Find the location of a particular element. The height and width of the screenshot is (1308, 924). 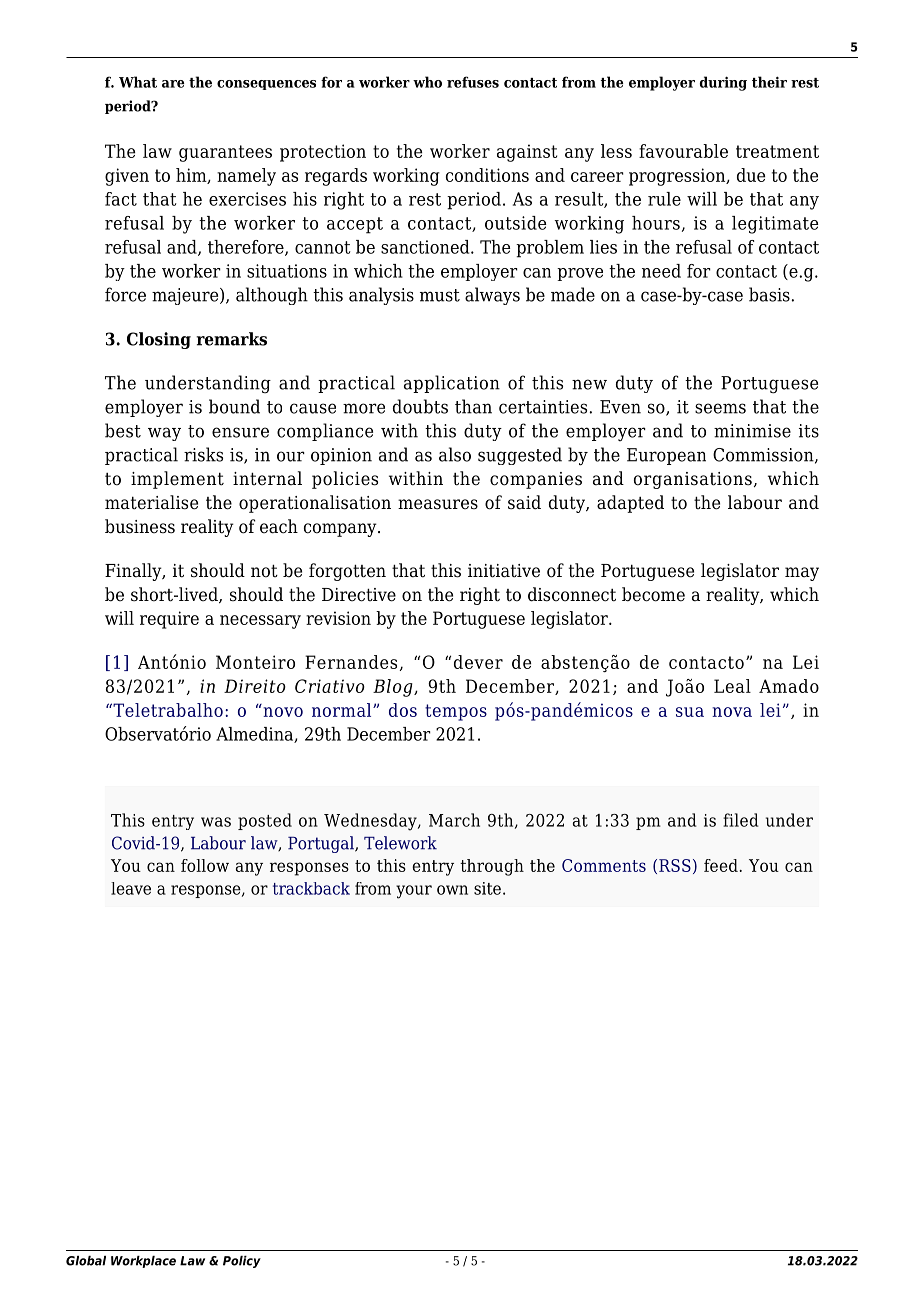

own is located at coordinates (452, 890).
